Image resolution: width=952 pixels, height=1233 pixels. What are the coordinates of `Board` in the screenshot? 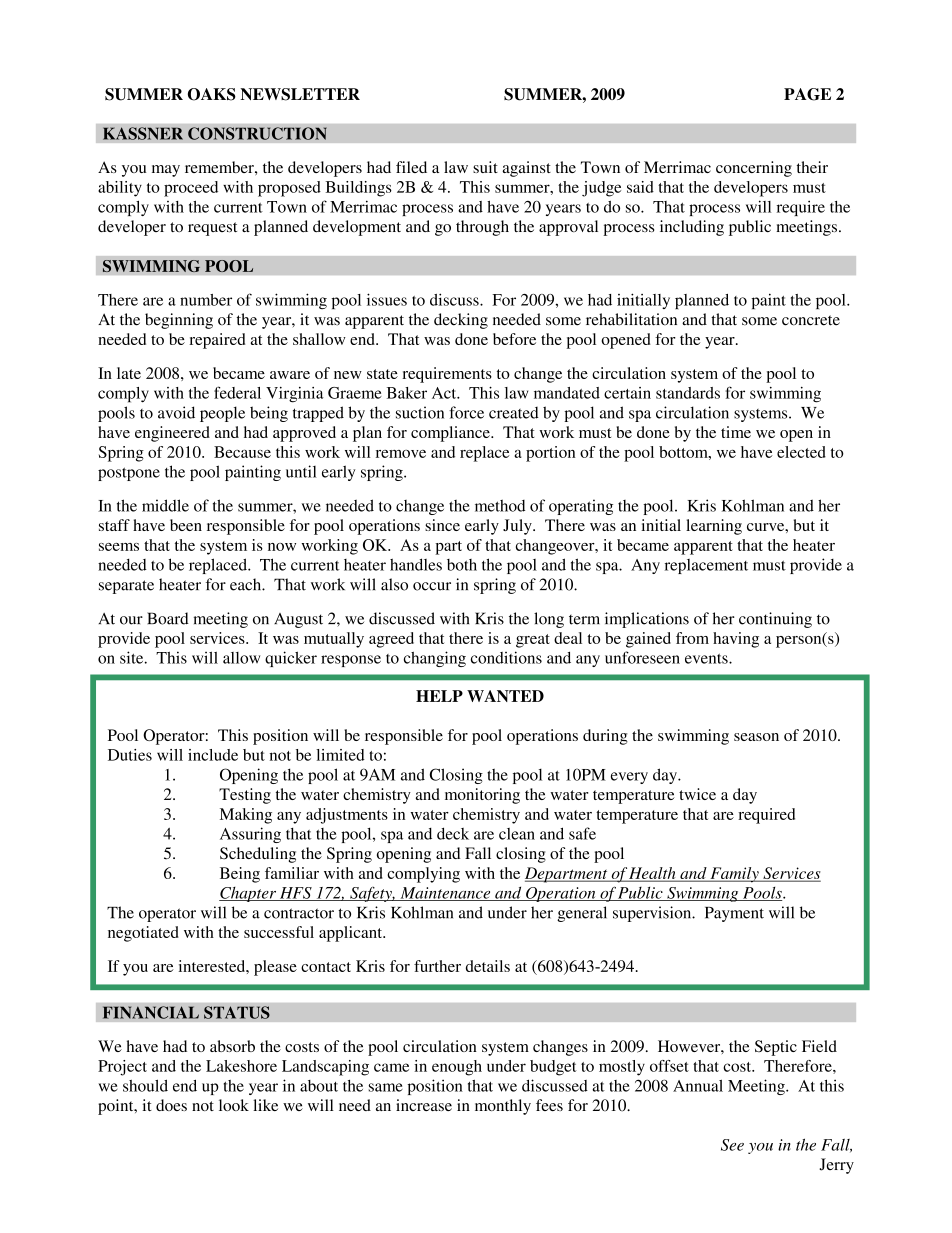 It's located at (168, 618).
